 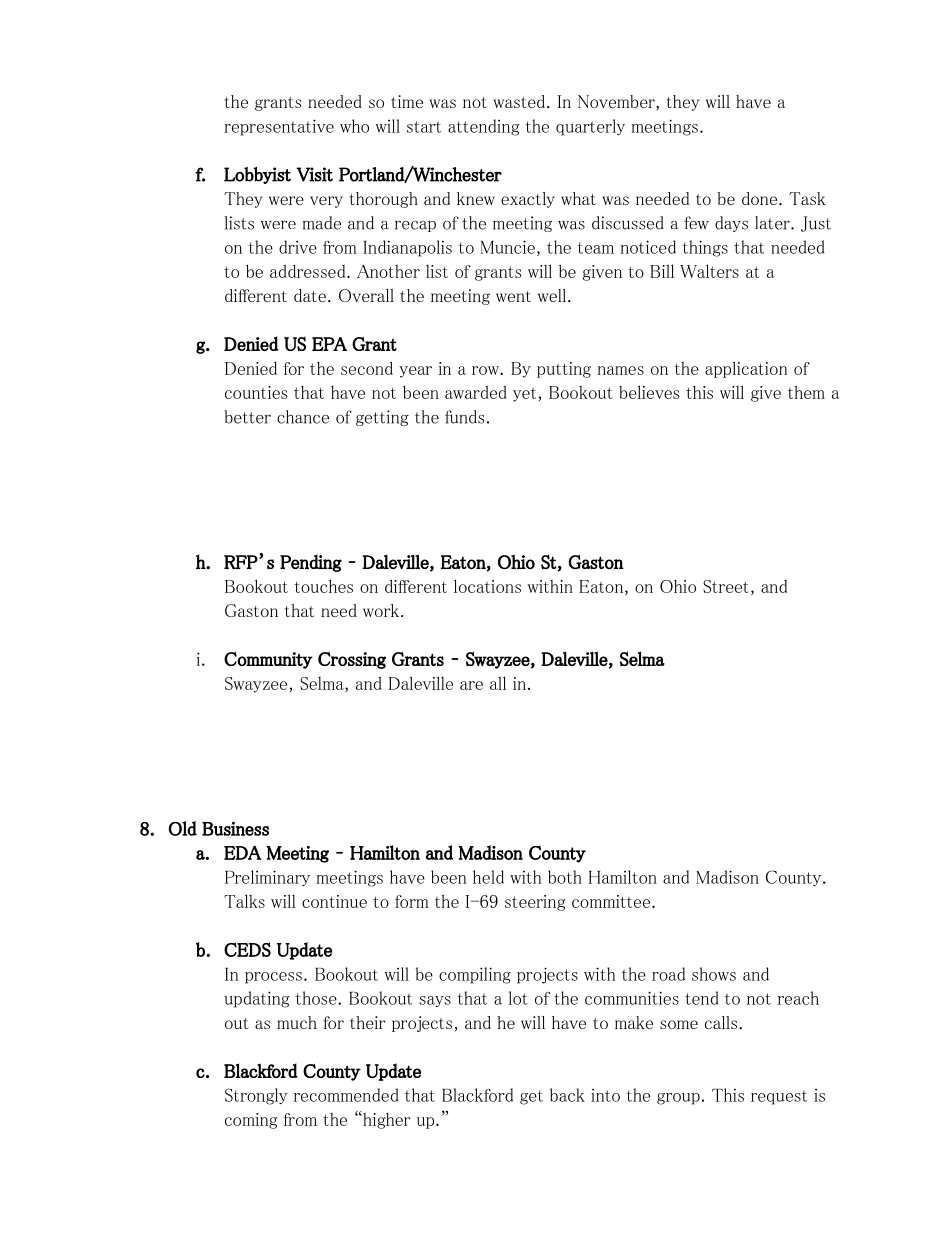 I want to click on Street, so click(x=726, y=586).
